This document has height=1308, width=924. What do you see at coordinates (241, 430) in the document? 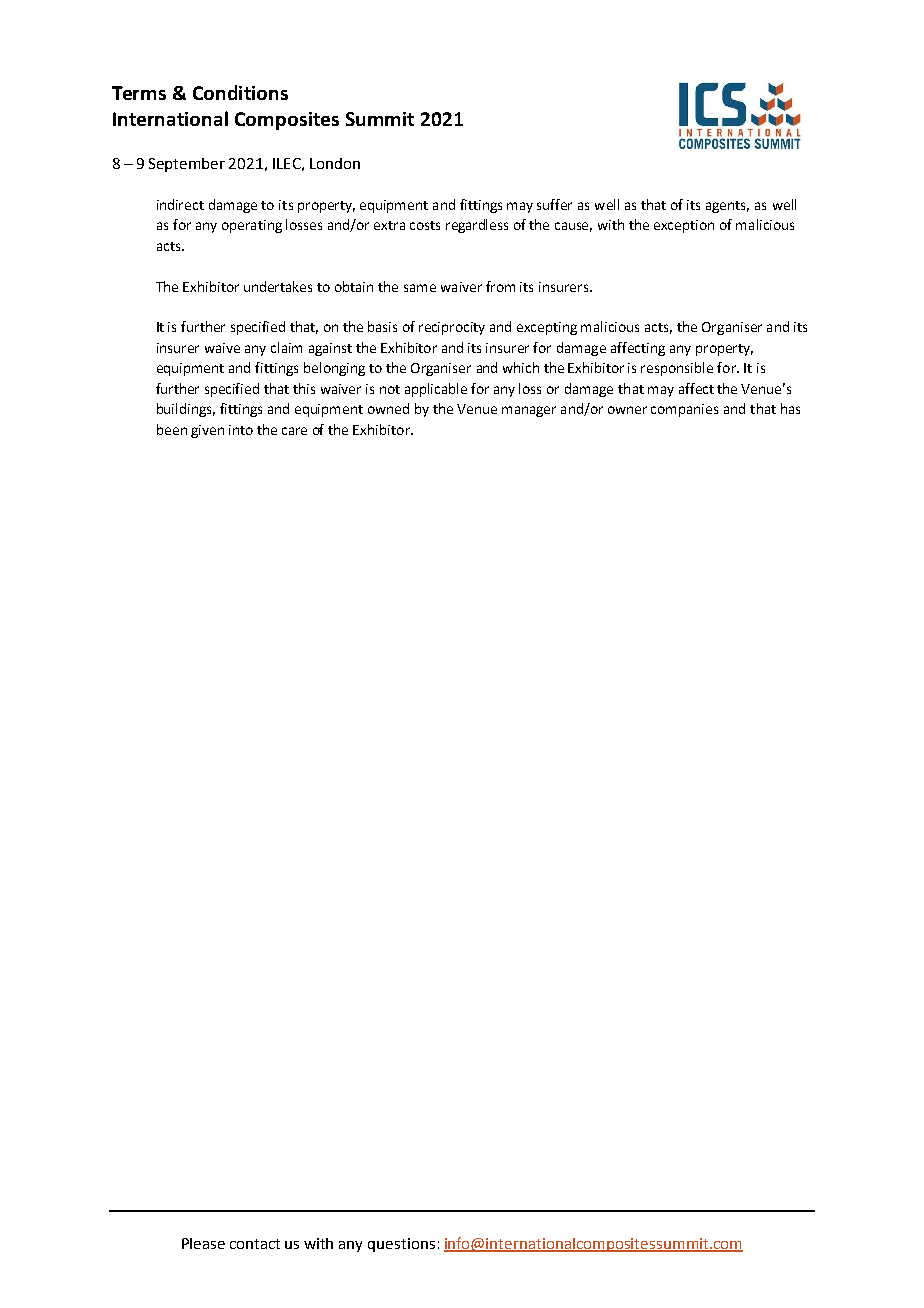
I see `into` at bounding box center [241, 430].
